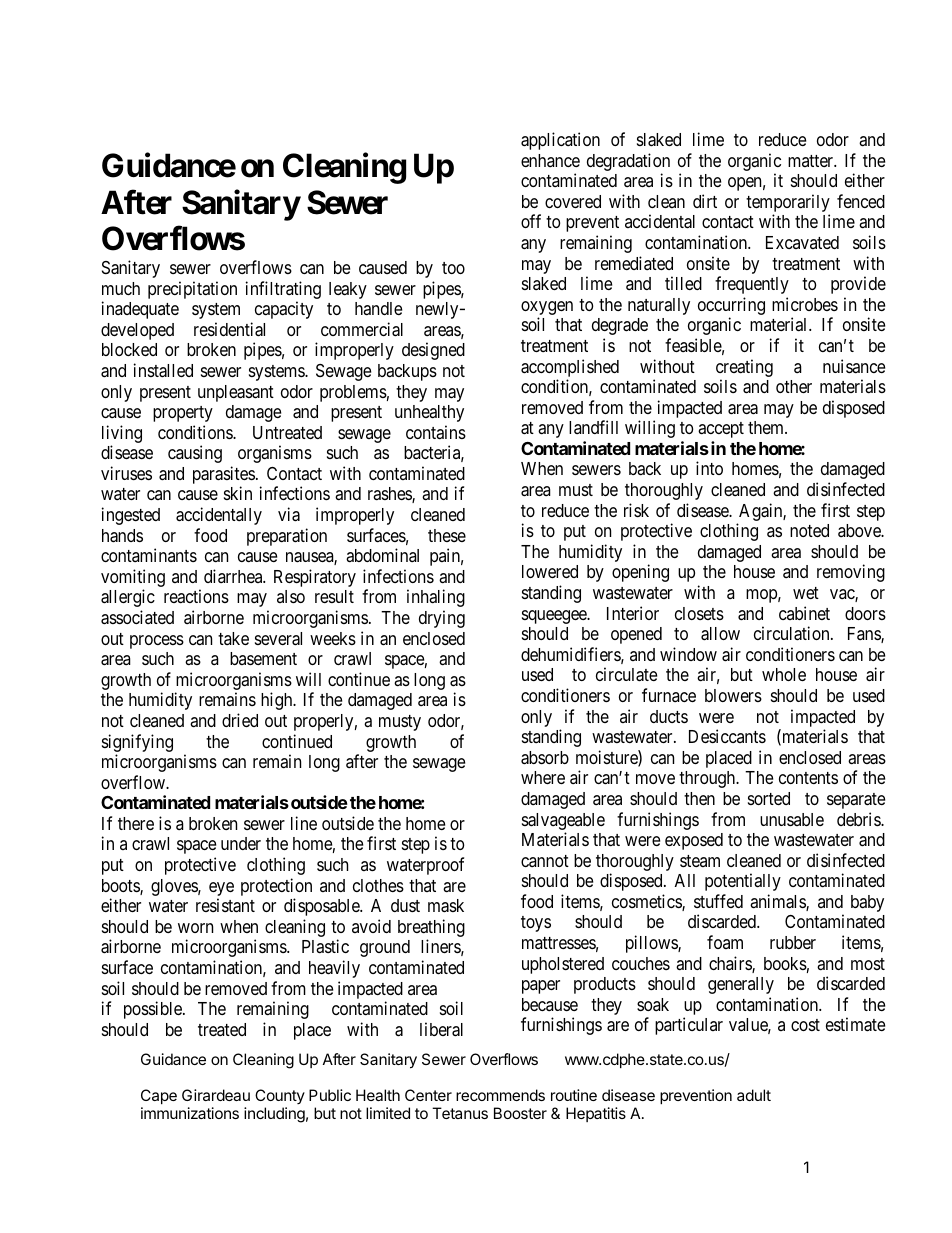  Describe the element at coordinates (794, 386) in the image. I see `other` at that location.
